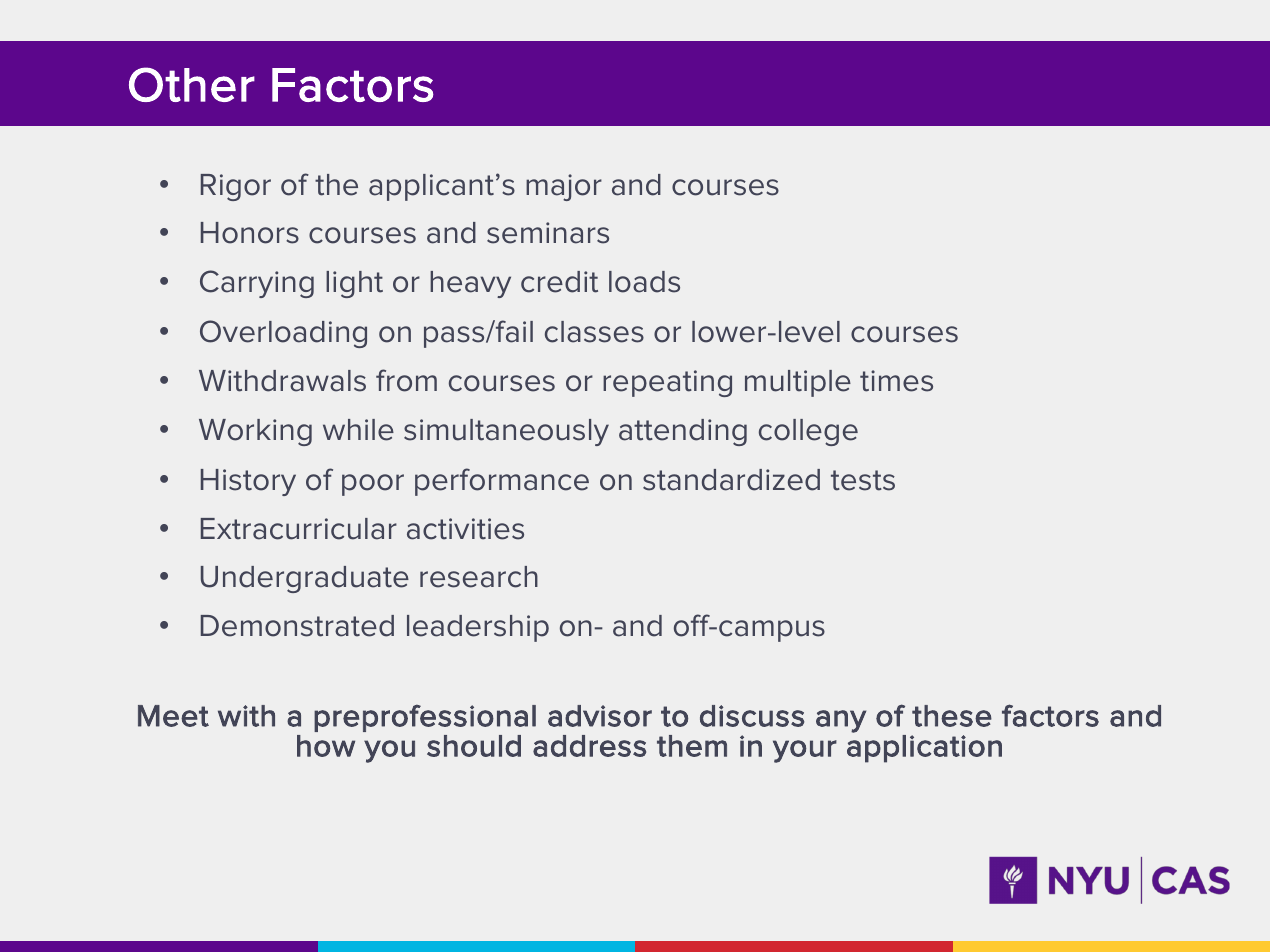 This screenshot has height=952, width=1270. I want to click on how, so click(326, 746).
